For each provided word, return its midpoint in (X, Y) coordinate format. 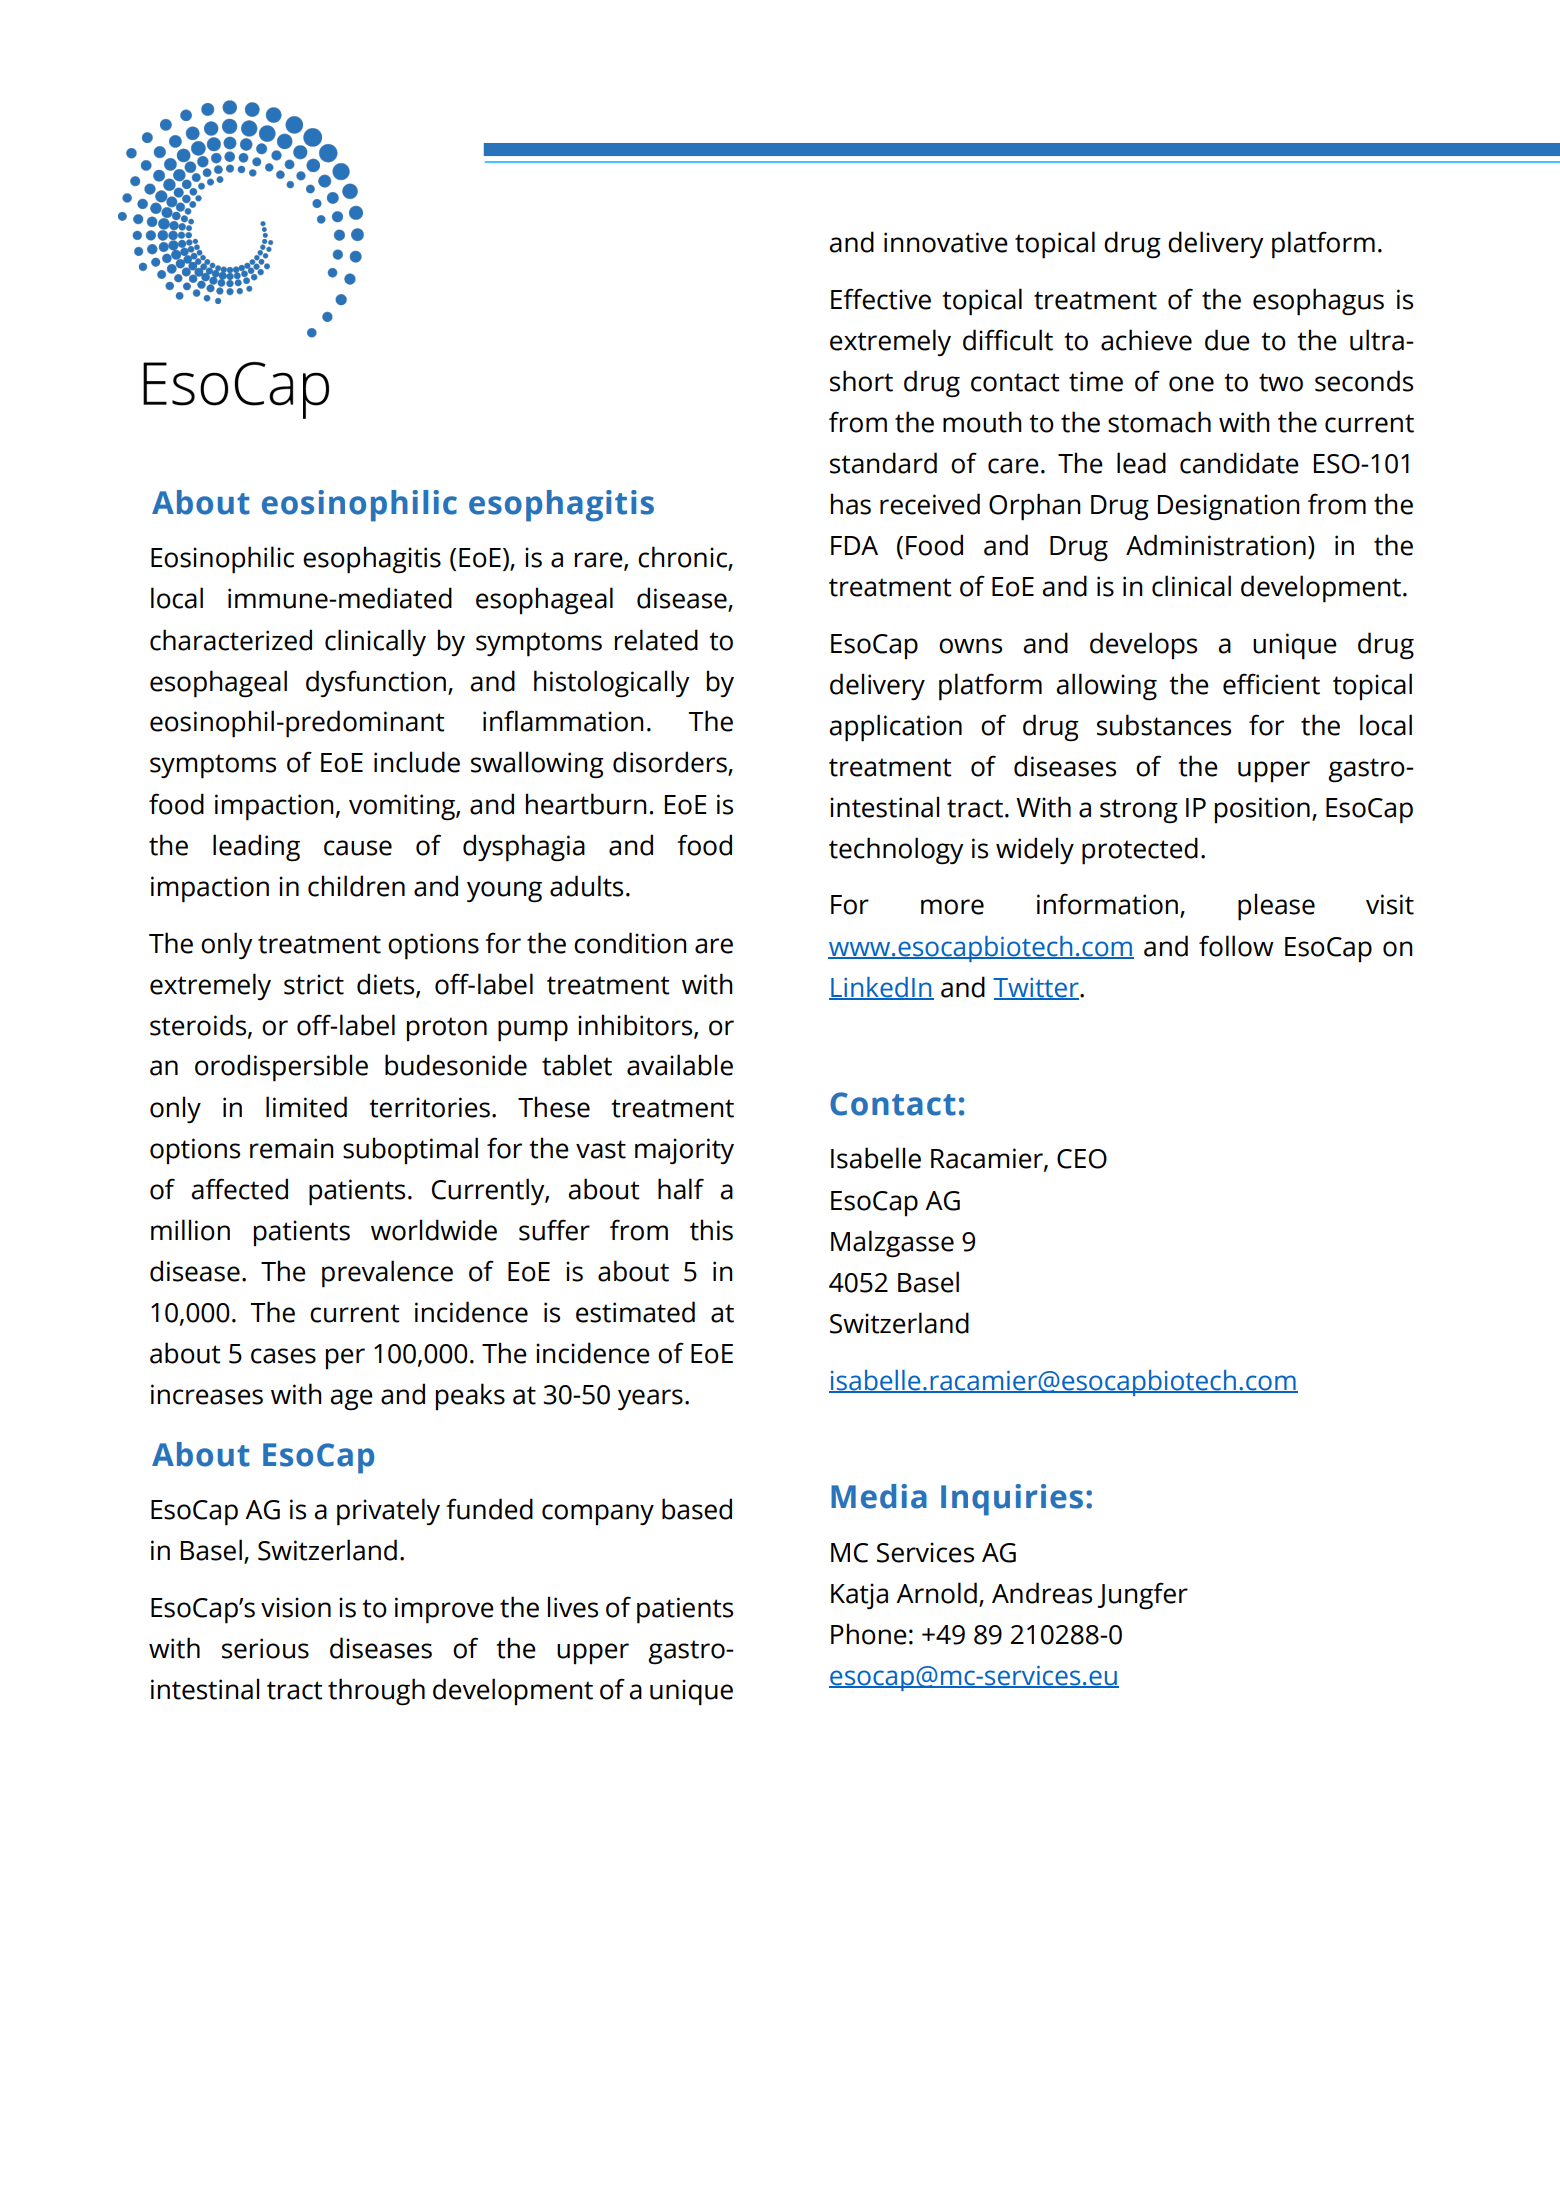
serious (265, 1648)
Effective (881, 299)
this (711, 1230)
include (417, 762)
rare (600, 561)
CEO (1082, 1159)
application (895, 728)
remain (292, 1148)
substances (1164, 725)
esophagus (1318, 302)
